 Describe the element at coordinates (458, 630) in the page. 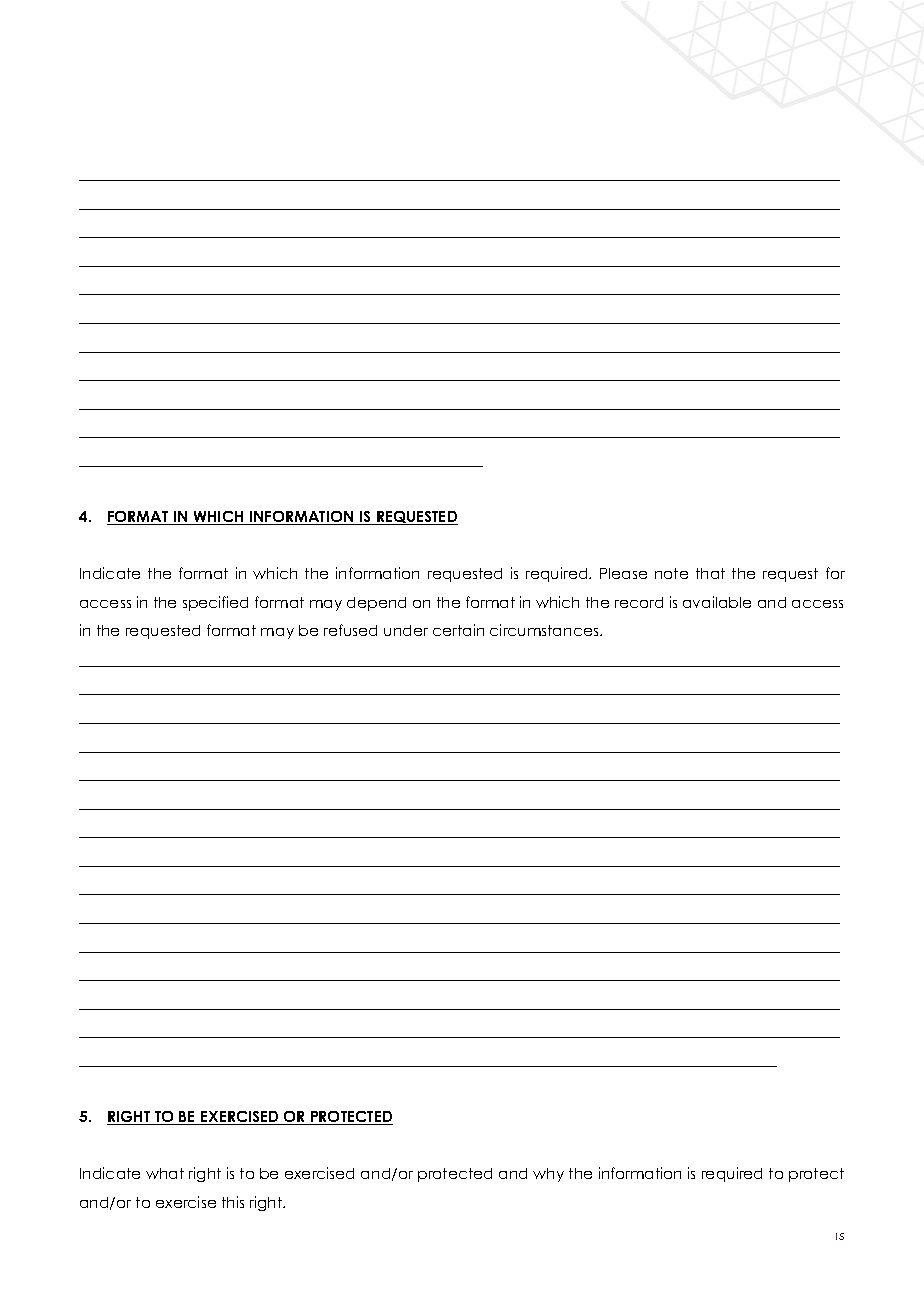

I see `certain` at that location.
